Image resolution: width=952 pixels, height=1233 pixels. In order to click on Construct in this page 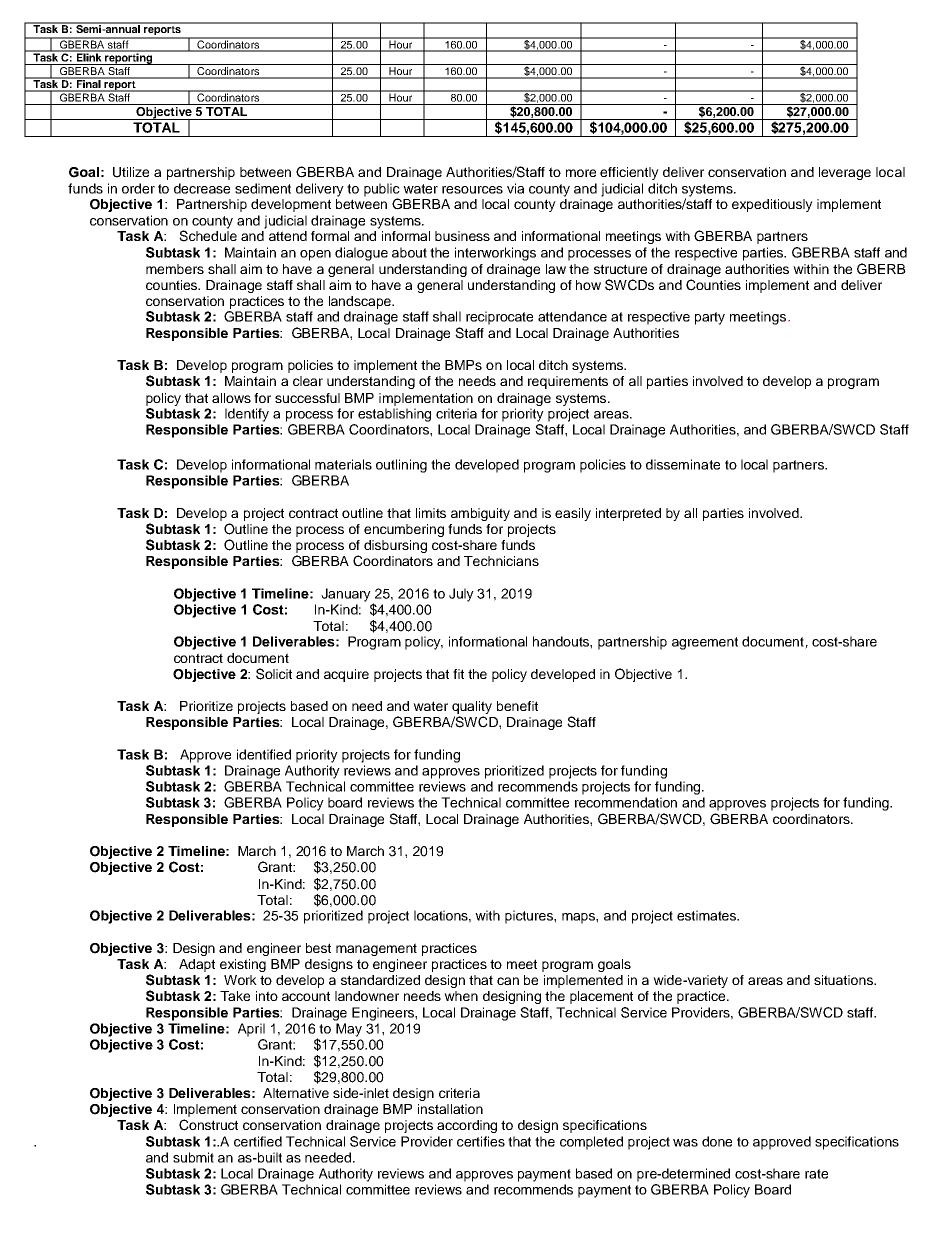, I will do `click(208, 1125)`.
